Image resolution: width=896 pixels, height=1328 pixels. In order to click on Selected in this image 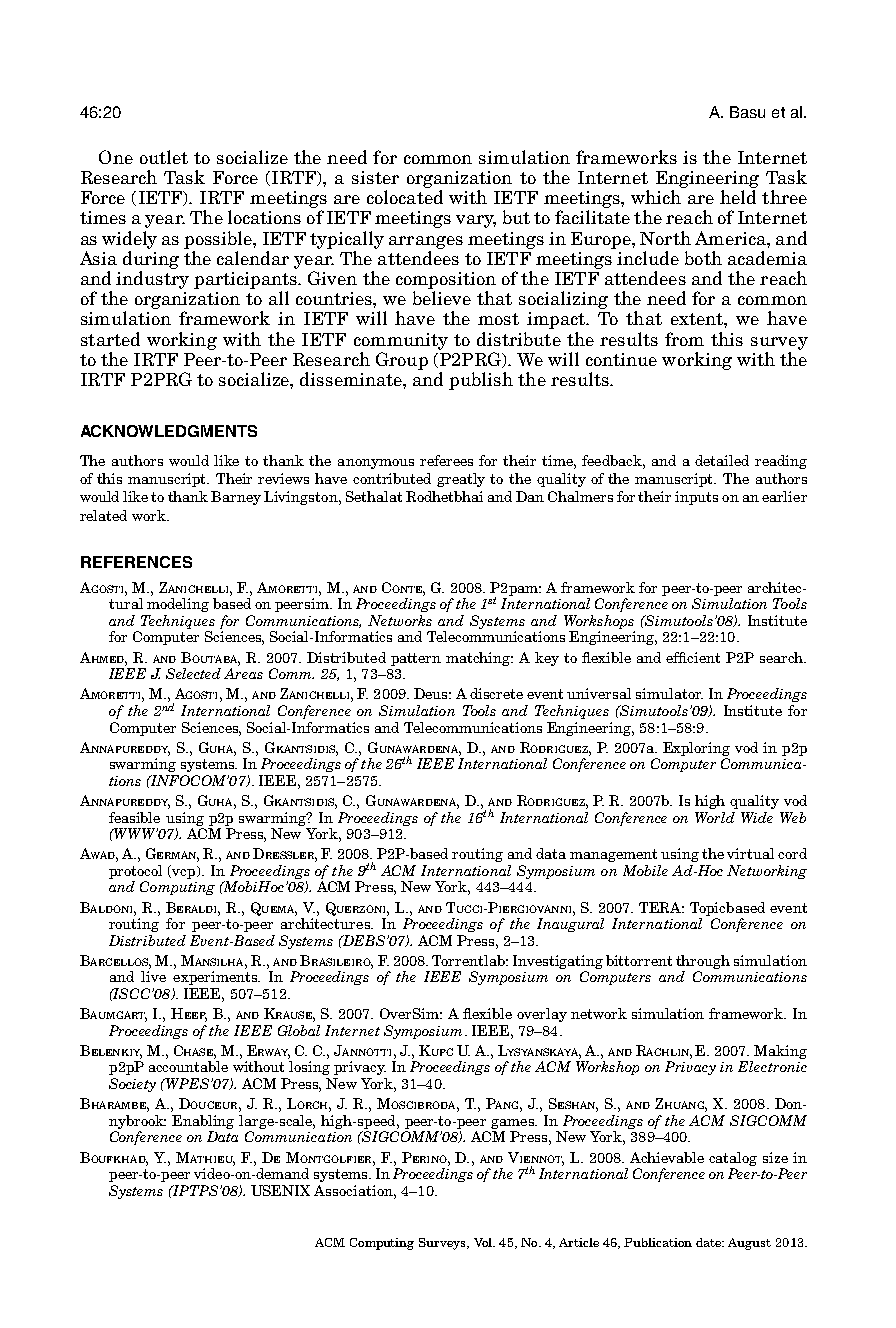, I will do `click(193, 673)`.
